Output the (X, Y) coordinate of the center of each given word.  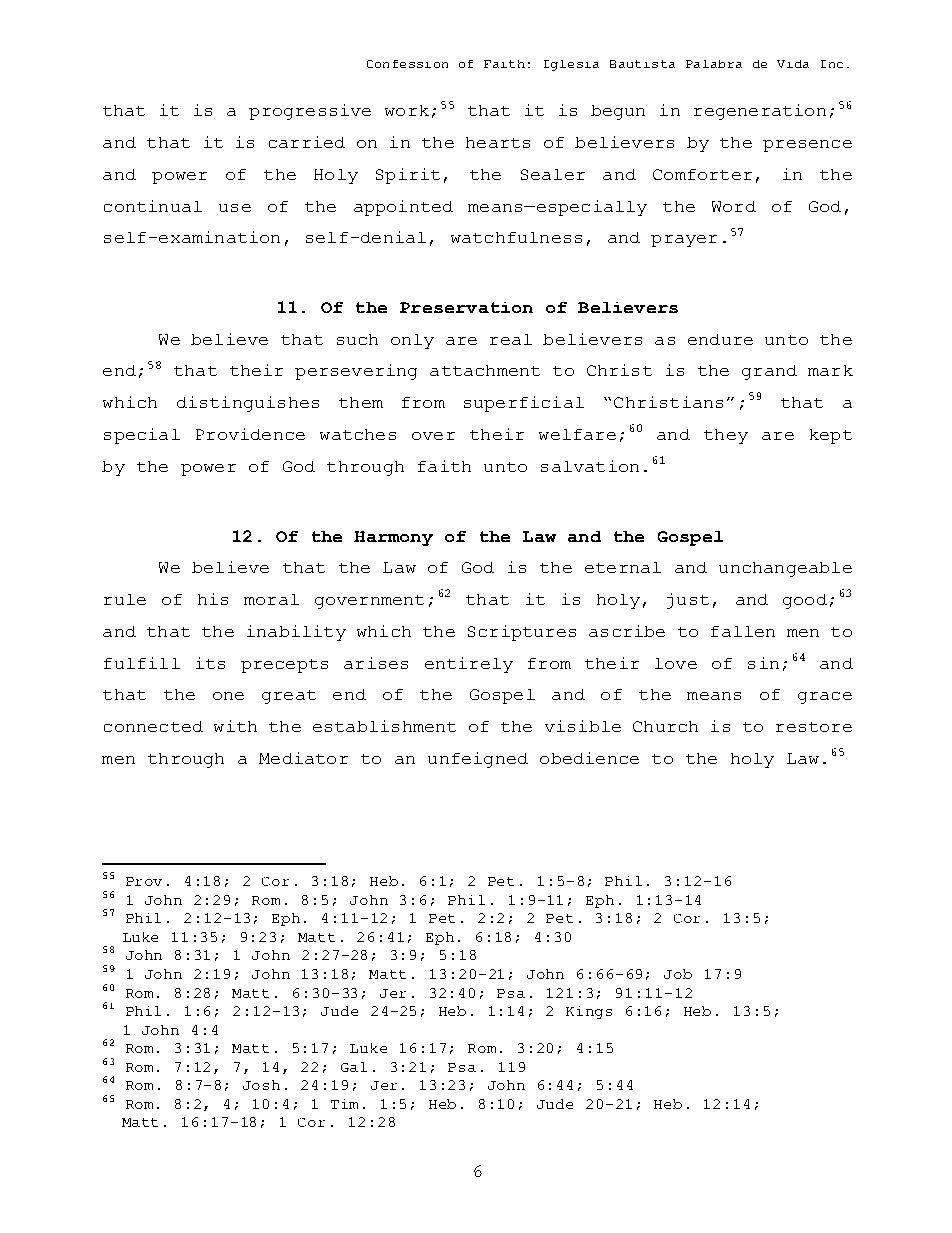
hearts (498, 142)
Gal (354, 1067)
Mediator (303, 758)
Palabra (714, 64)
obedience (589, 758)
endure (720, 339)
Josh (261, 1085)
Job (678, 974)
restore (814, 727)
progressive (310, 112)
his (213, 599)
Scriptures (522, 633)
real (511, 339)
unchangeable (785, 569)
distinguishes (248, 404)
